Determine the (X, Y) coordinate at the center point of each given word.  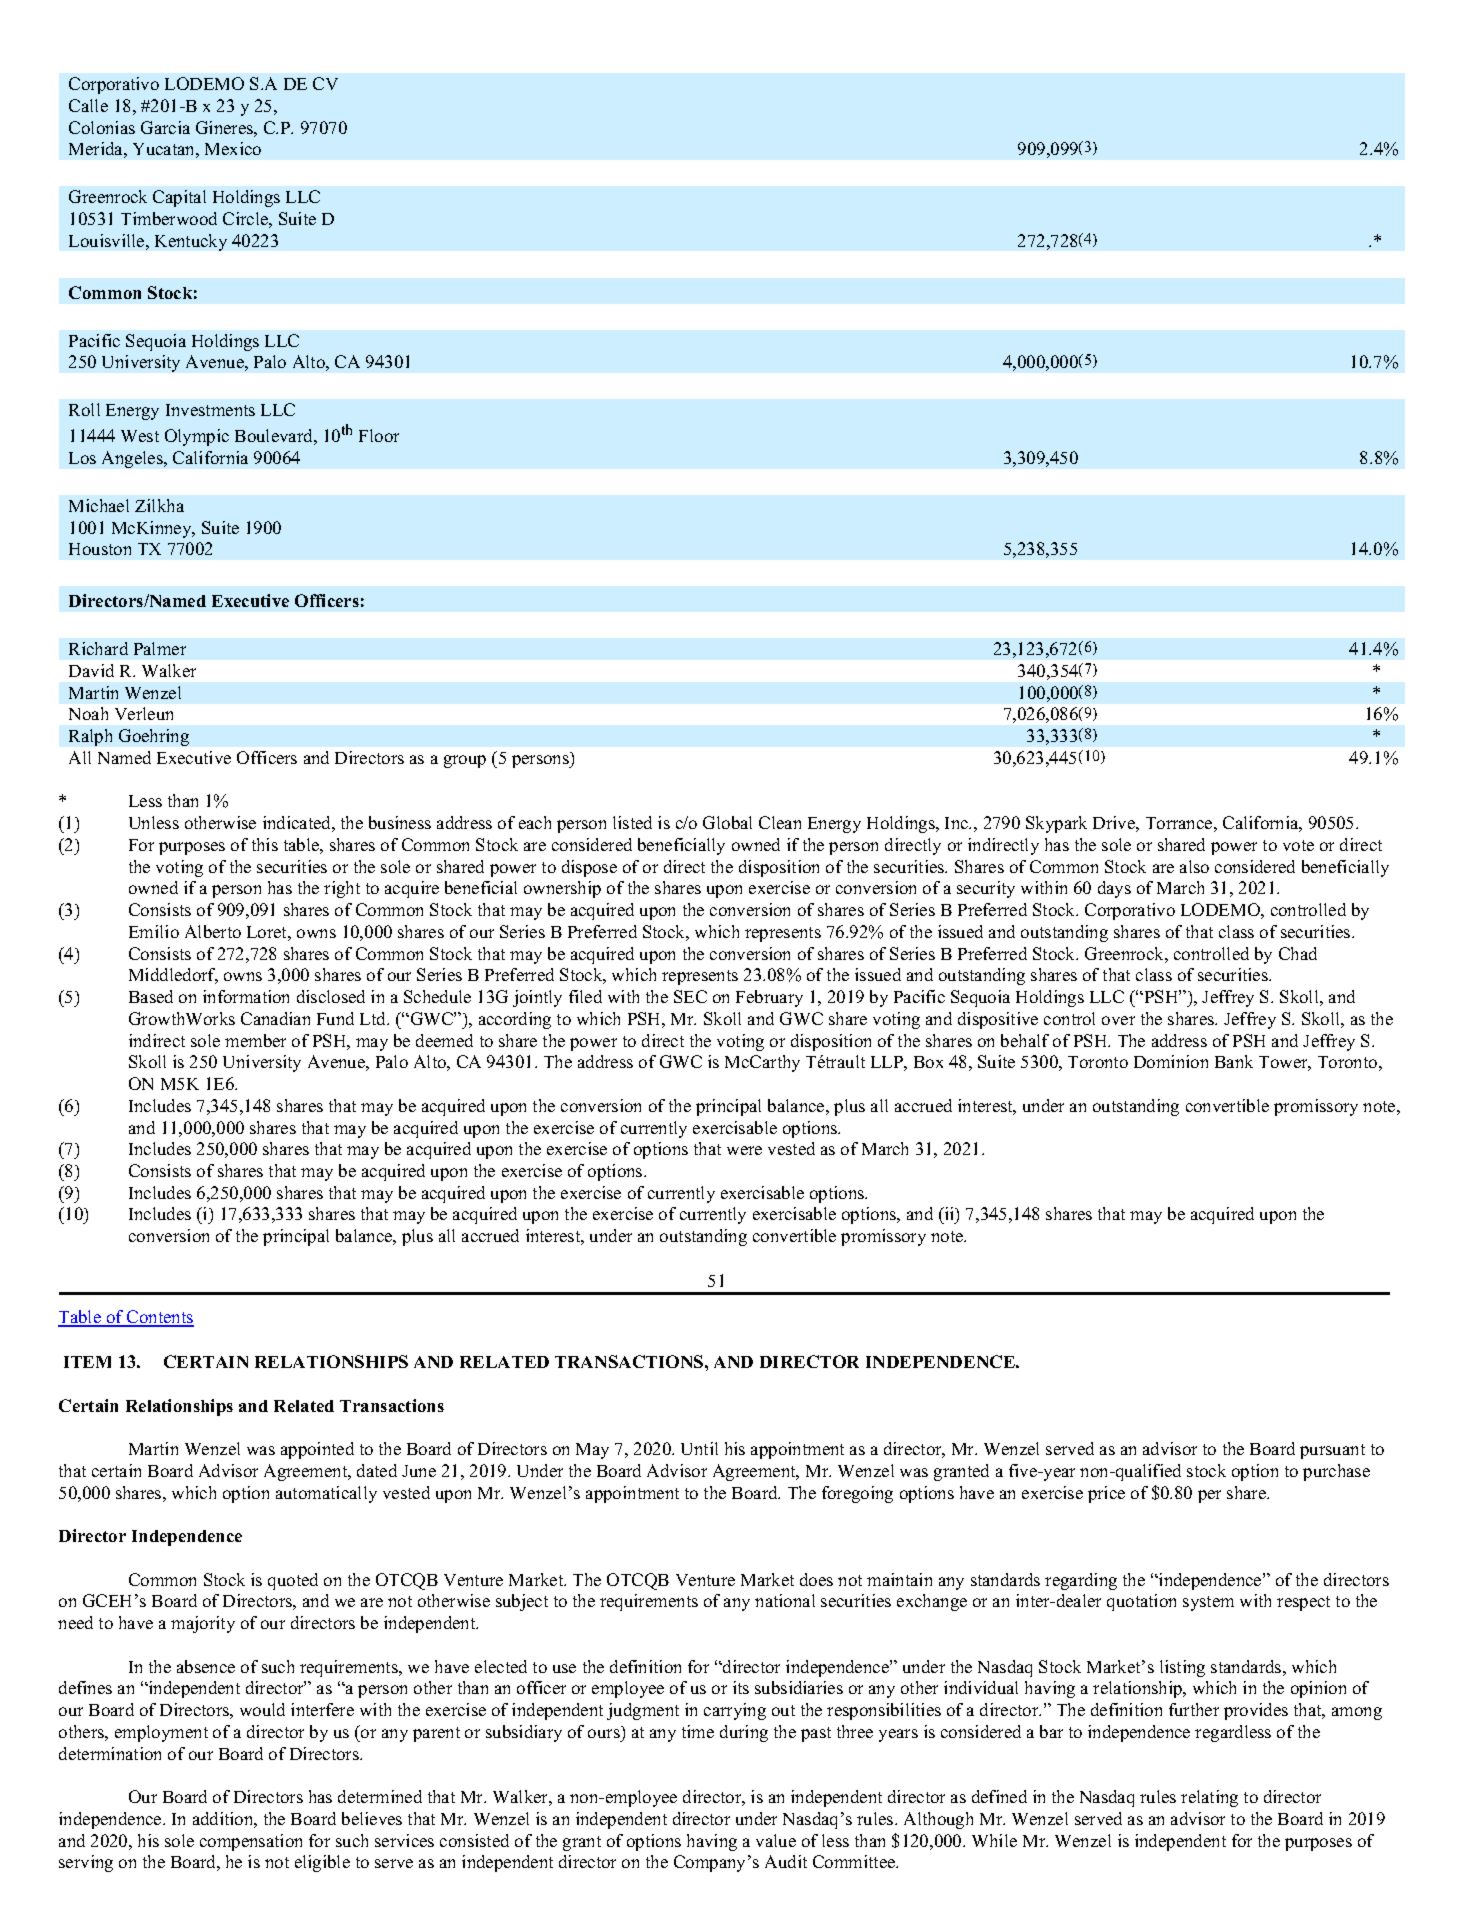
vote (1298, 845)
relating (1209, 1798)
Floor (379, 435)
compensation (251, 1842)
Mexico (233, 148)
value (776, 1840)
